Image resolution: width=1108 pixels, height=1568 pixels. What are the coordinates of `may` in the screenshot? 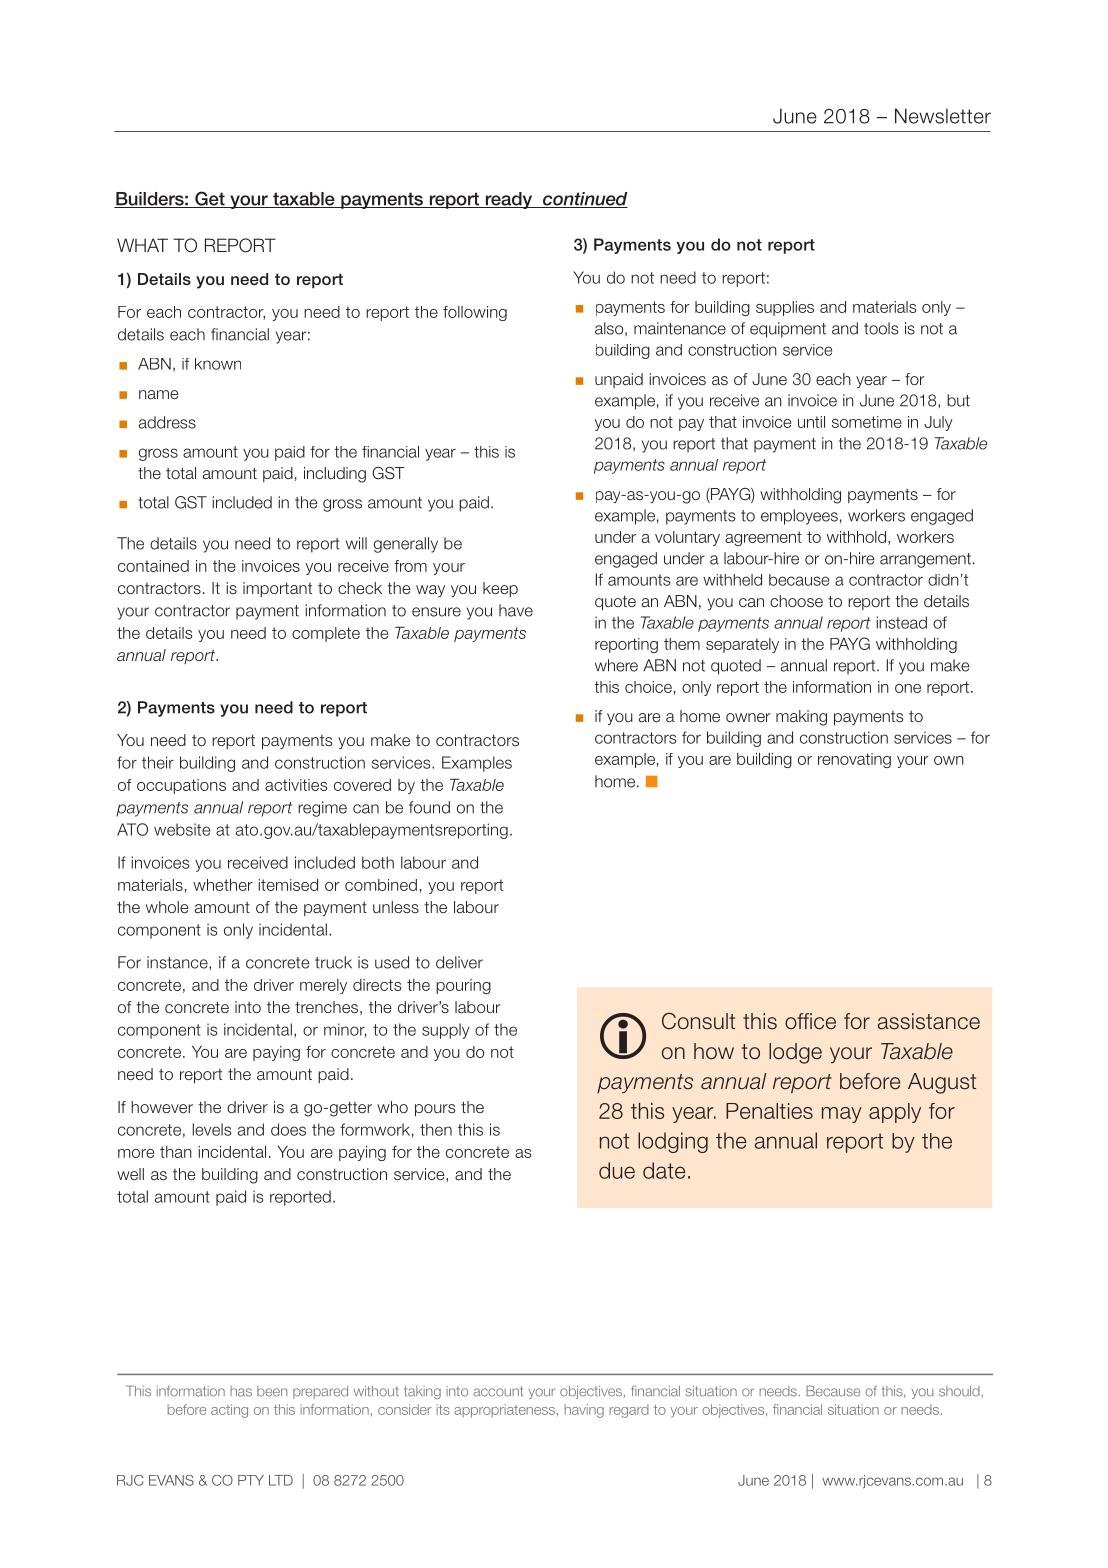 It's located at (842, 1115).
